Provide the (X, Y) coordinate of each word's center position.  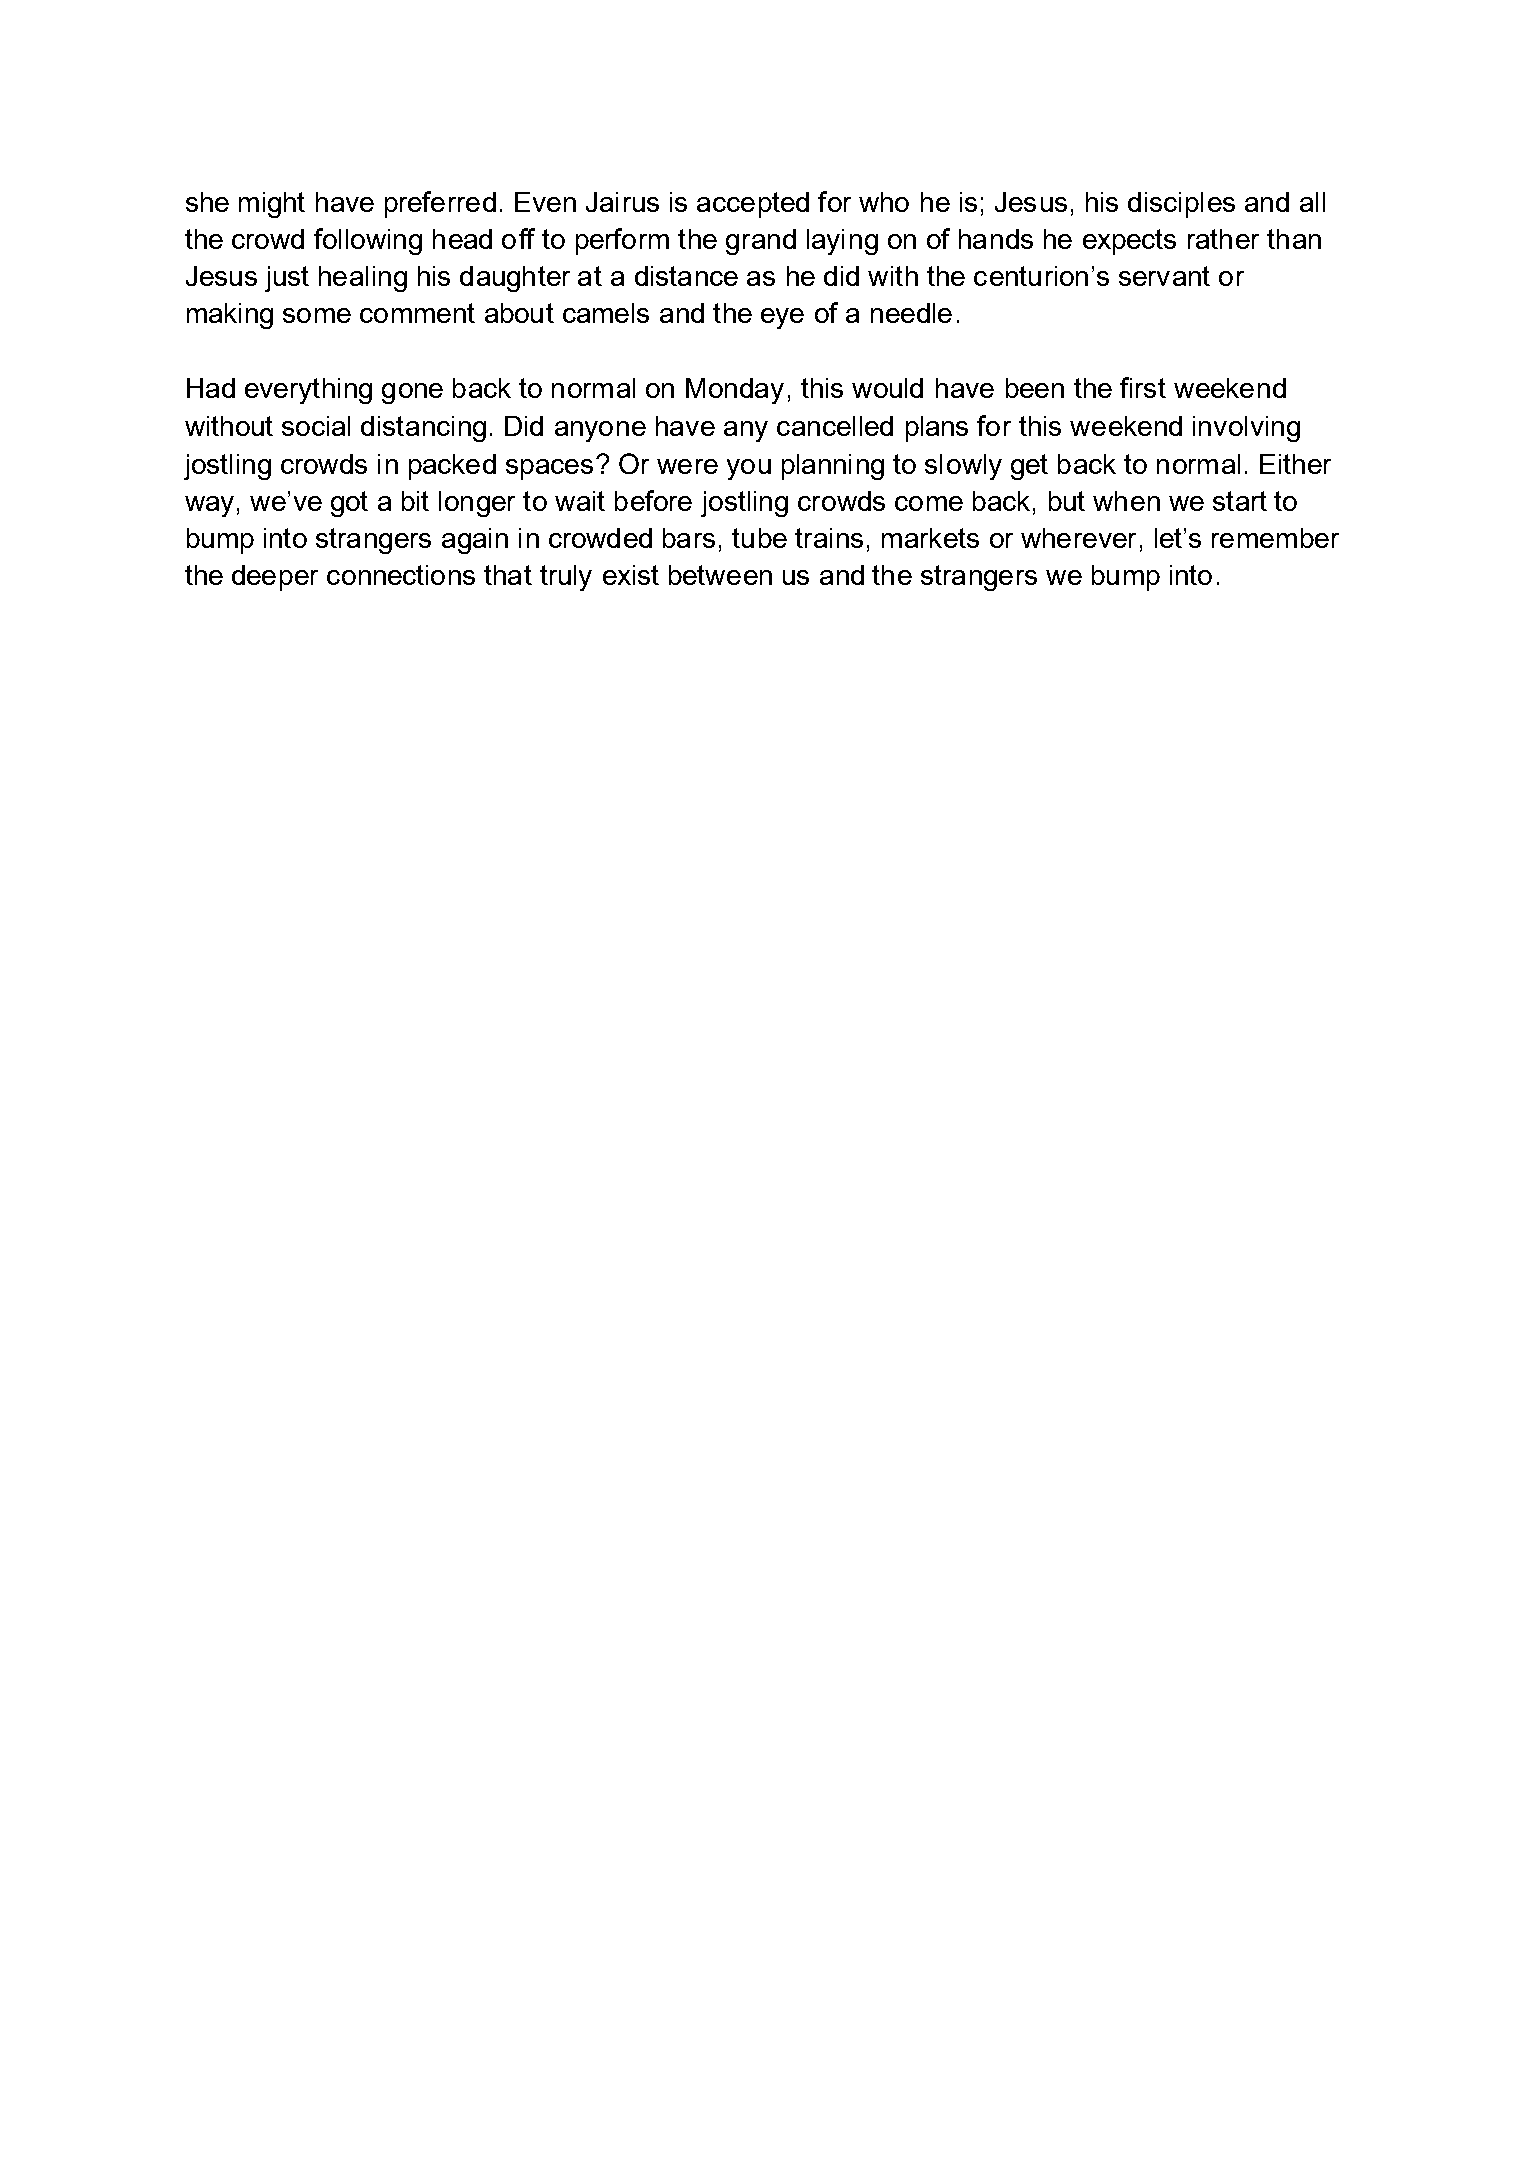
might (272, 205)
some (317, 315)
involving (1246, 429)
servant (1164, 276)
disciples (1181, 205)
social (316, 426)
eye (782, 318)
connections (401, 575)
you (749, 469)
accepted (753, 205)
